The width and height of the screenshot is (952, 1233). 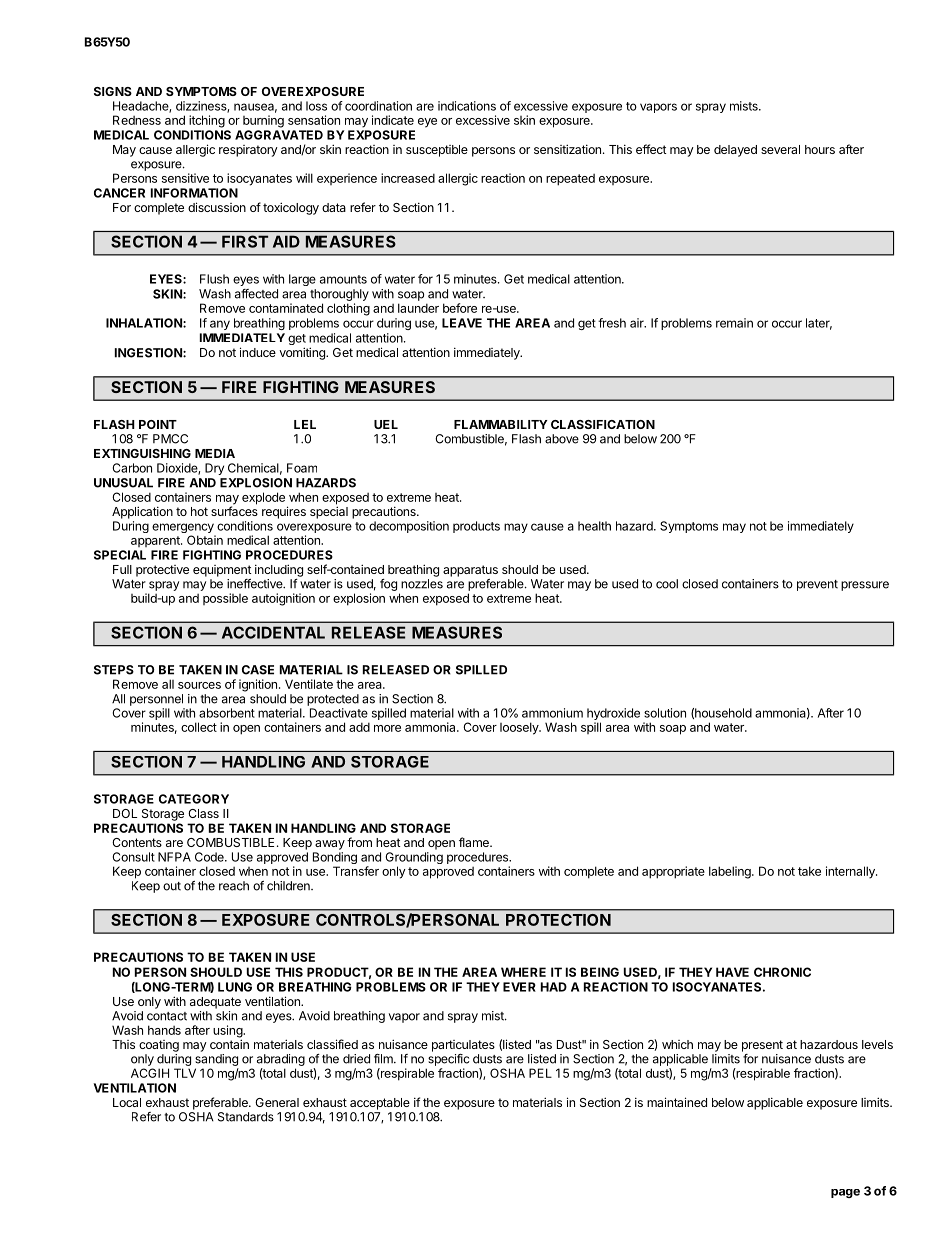 I want to click on hours, so click(x=820, y=149).
